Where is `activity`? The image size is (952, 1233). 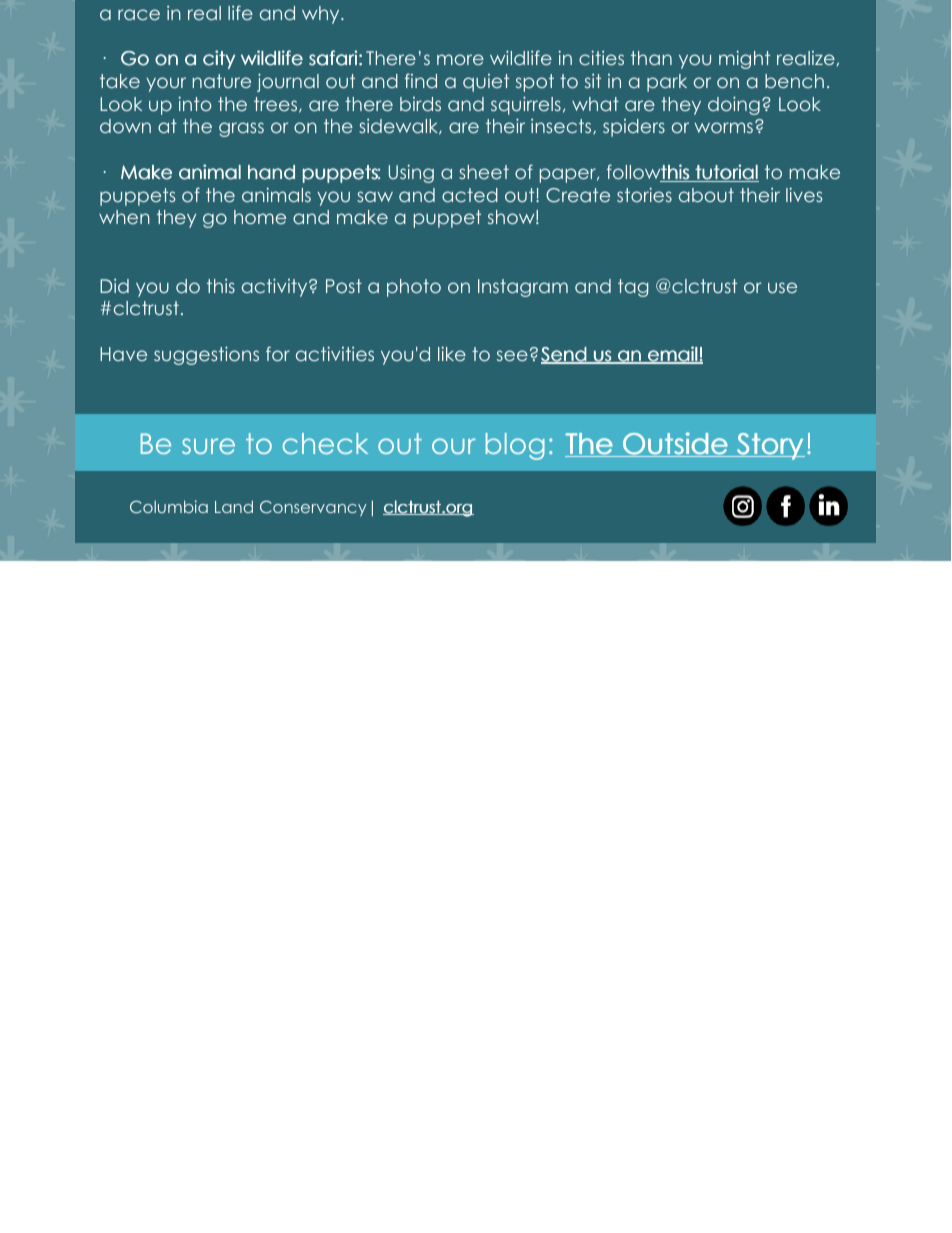
activity is located at coordinates (276, 287).
